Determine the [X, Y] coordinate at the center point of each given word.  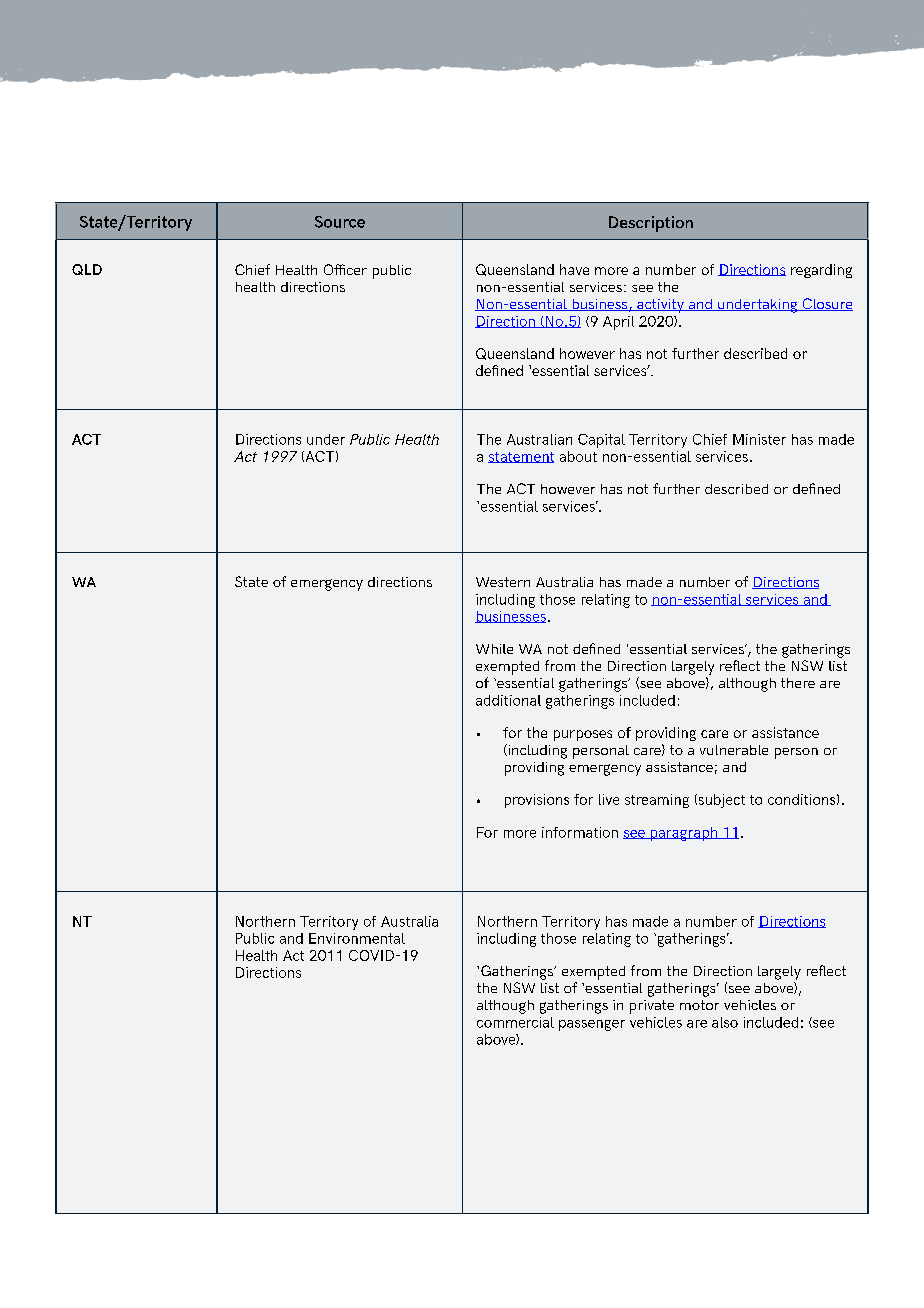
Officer [345, 269]
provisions [537, 801]
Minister [759, 439]
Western [503, 582]
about [578, 456]
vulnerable [734, 750]
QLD [87, 269]
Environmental [357, 938]
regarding [821, 271]
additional [508, 700]
